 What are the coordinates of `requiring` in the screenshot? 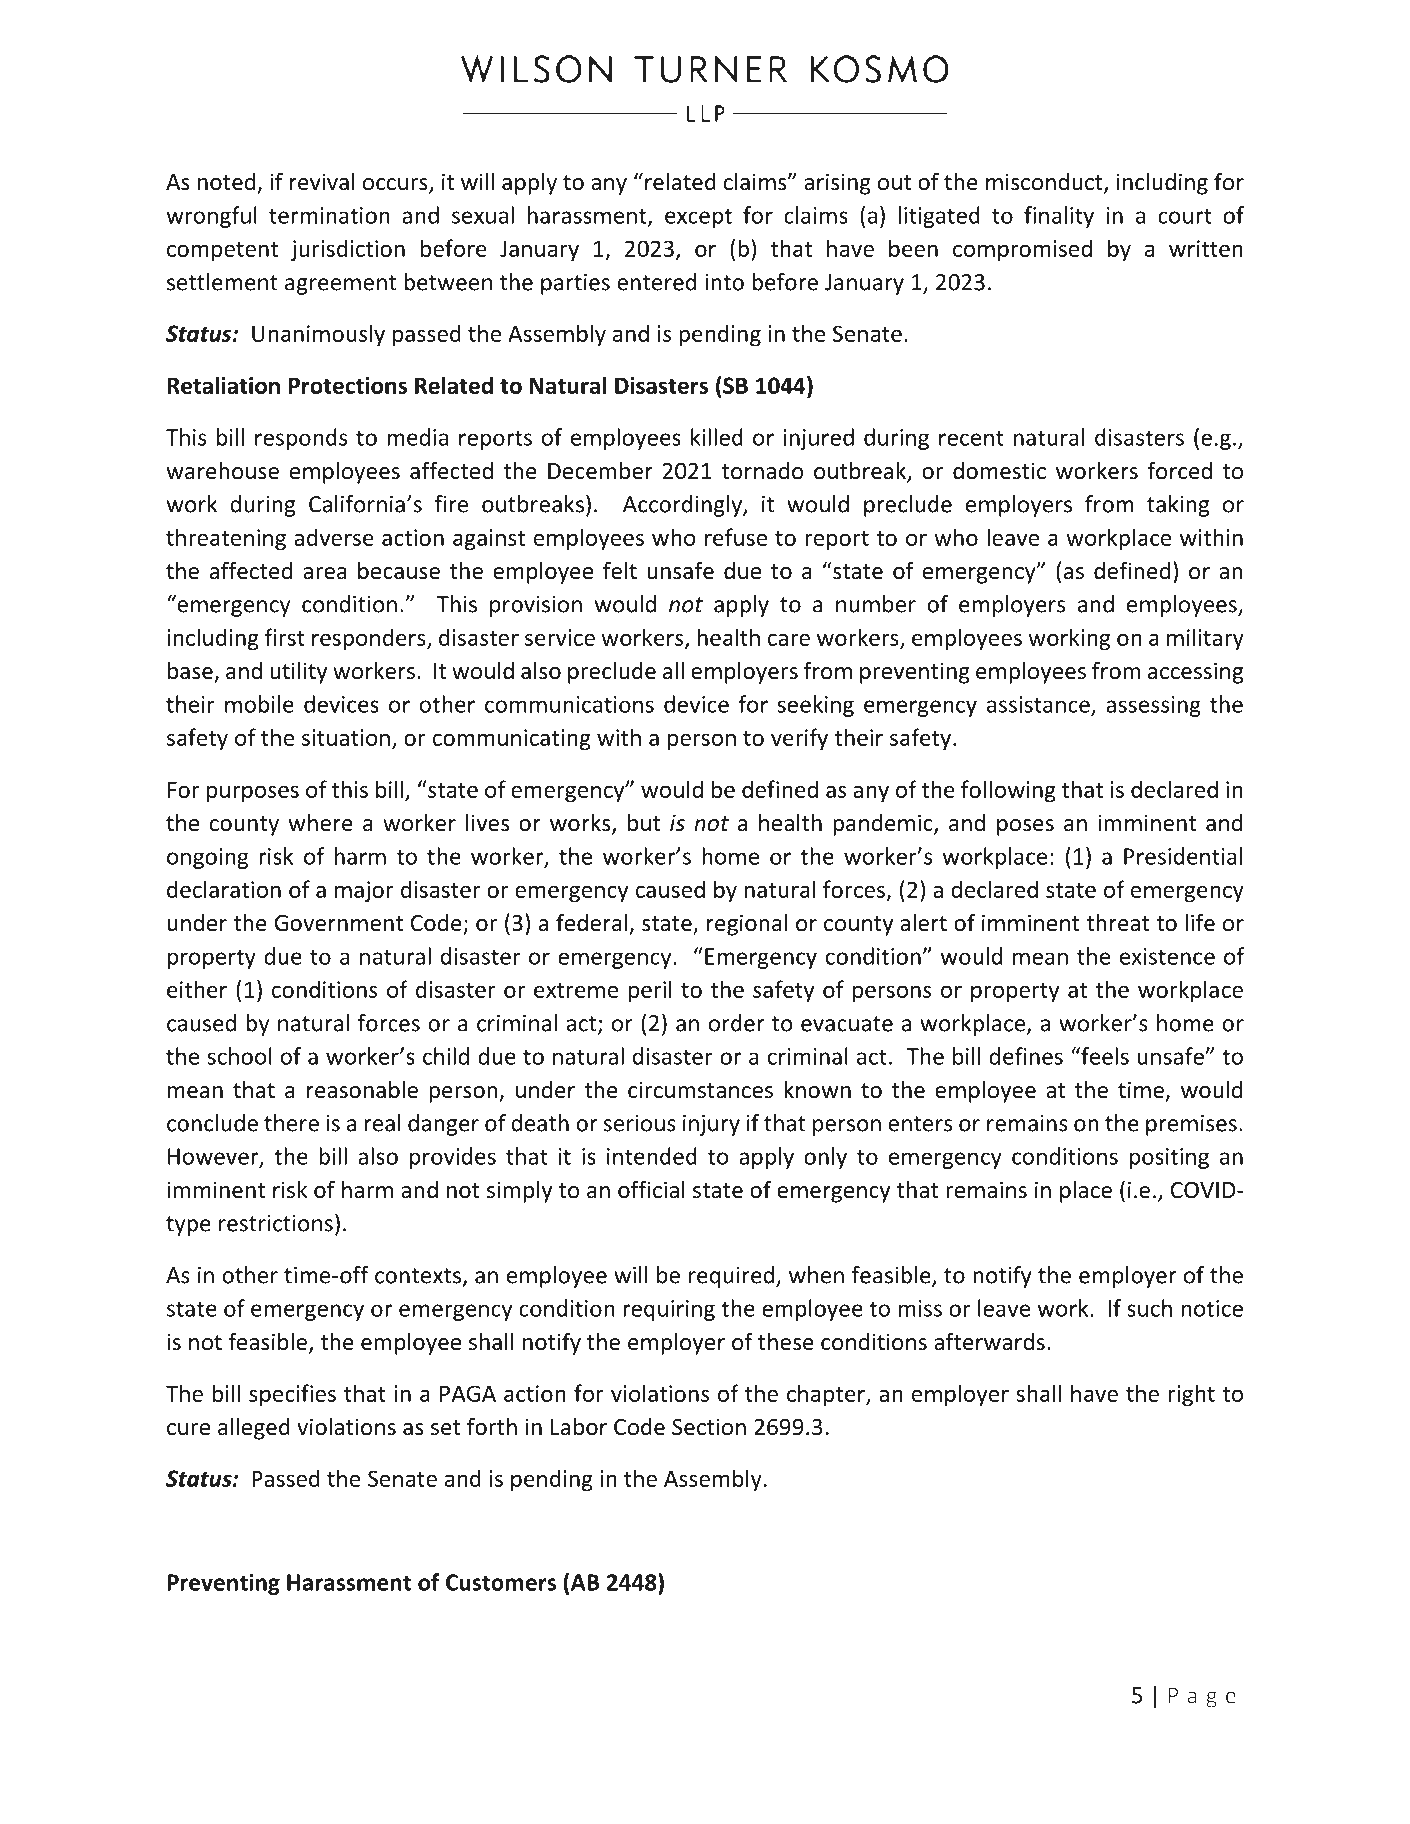 It's located at (669, 1310).
